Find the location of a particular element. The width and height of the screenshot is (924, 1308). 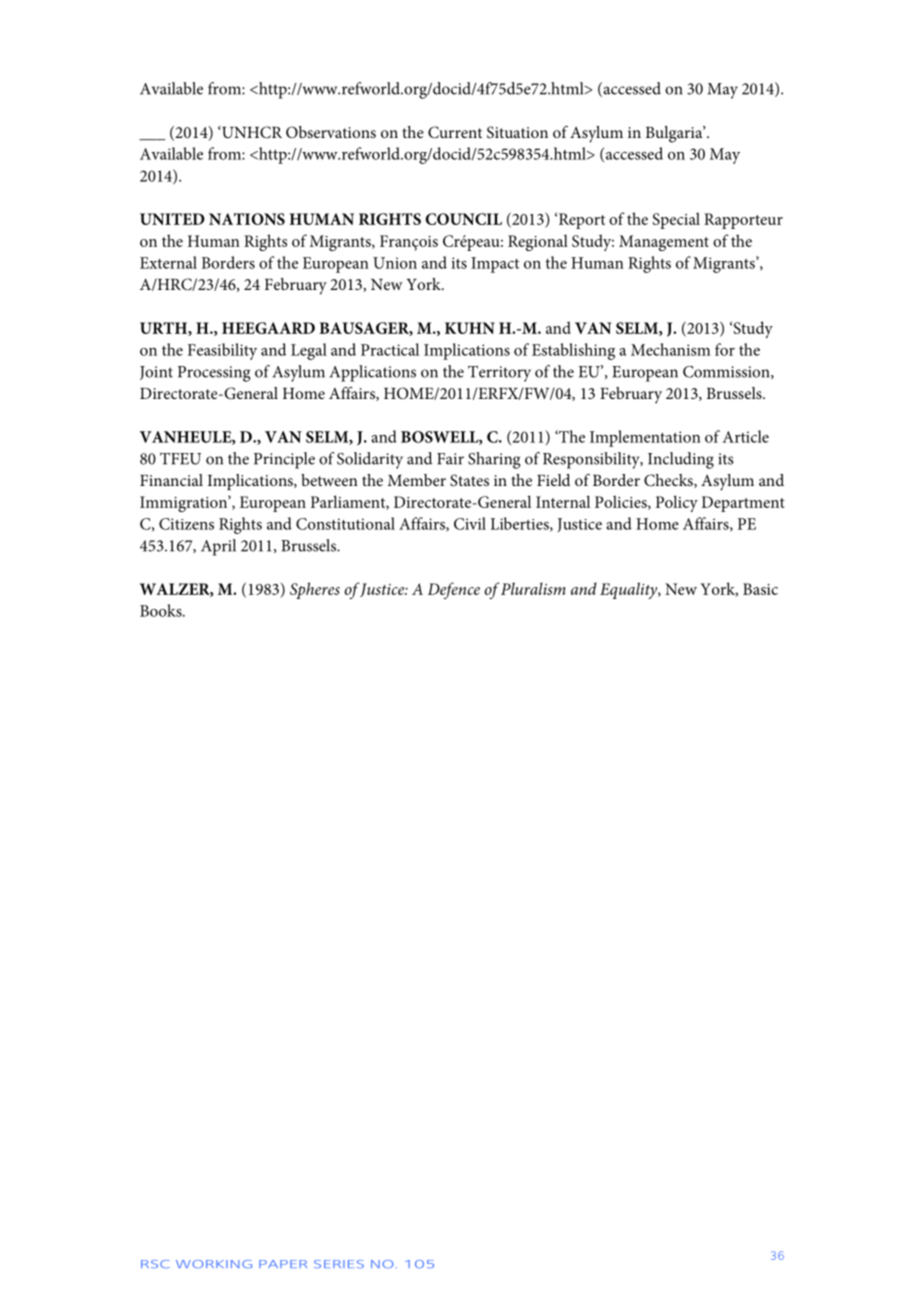

UNHCR is located at coordinates (251, 132).
